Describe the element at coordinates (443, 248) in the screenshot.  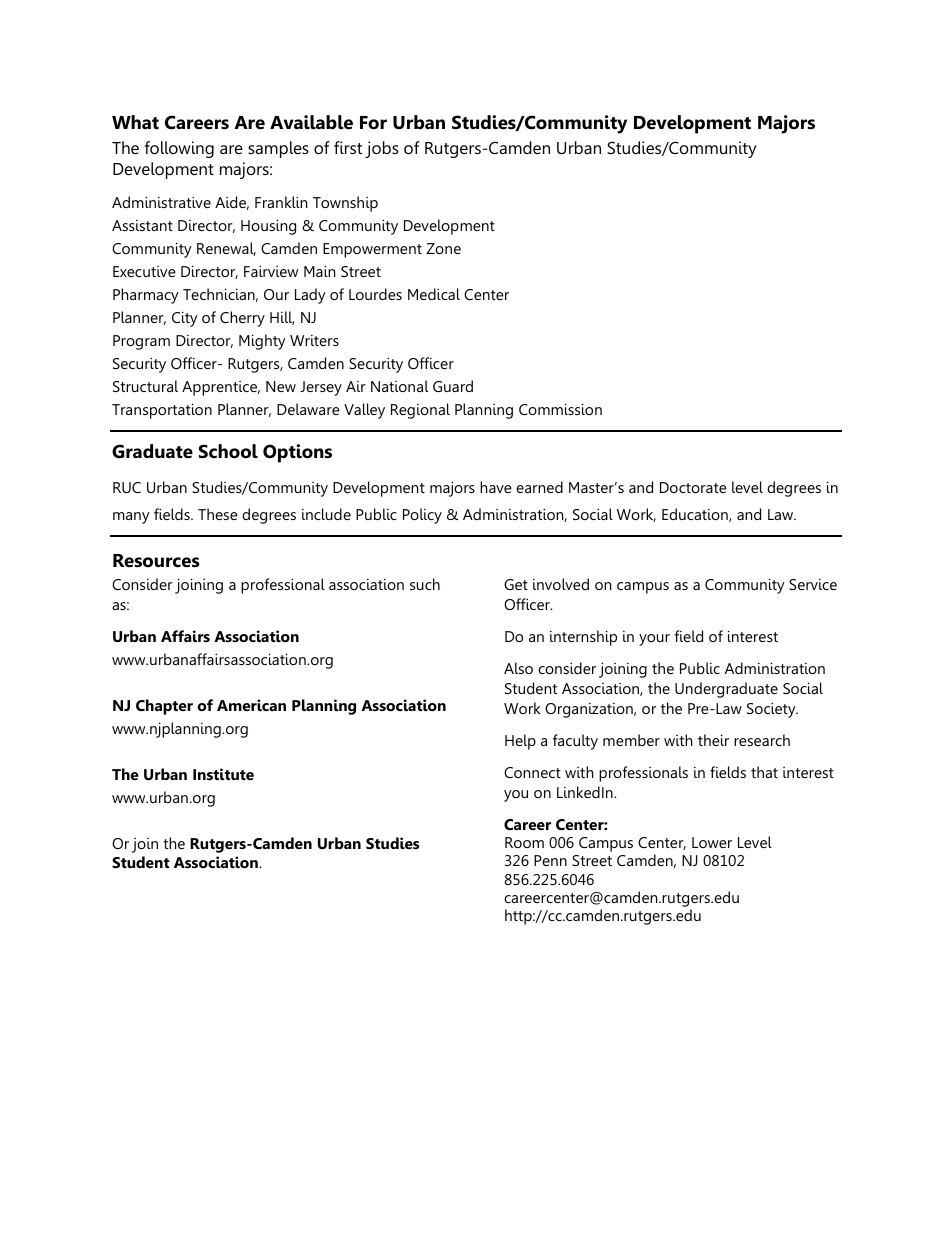
I see `Zone` at that location.
